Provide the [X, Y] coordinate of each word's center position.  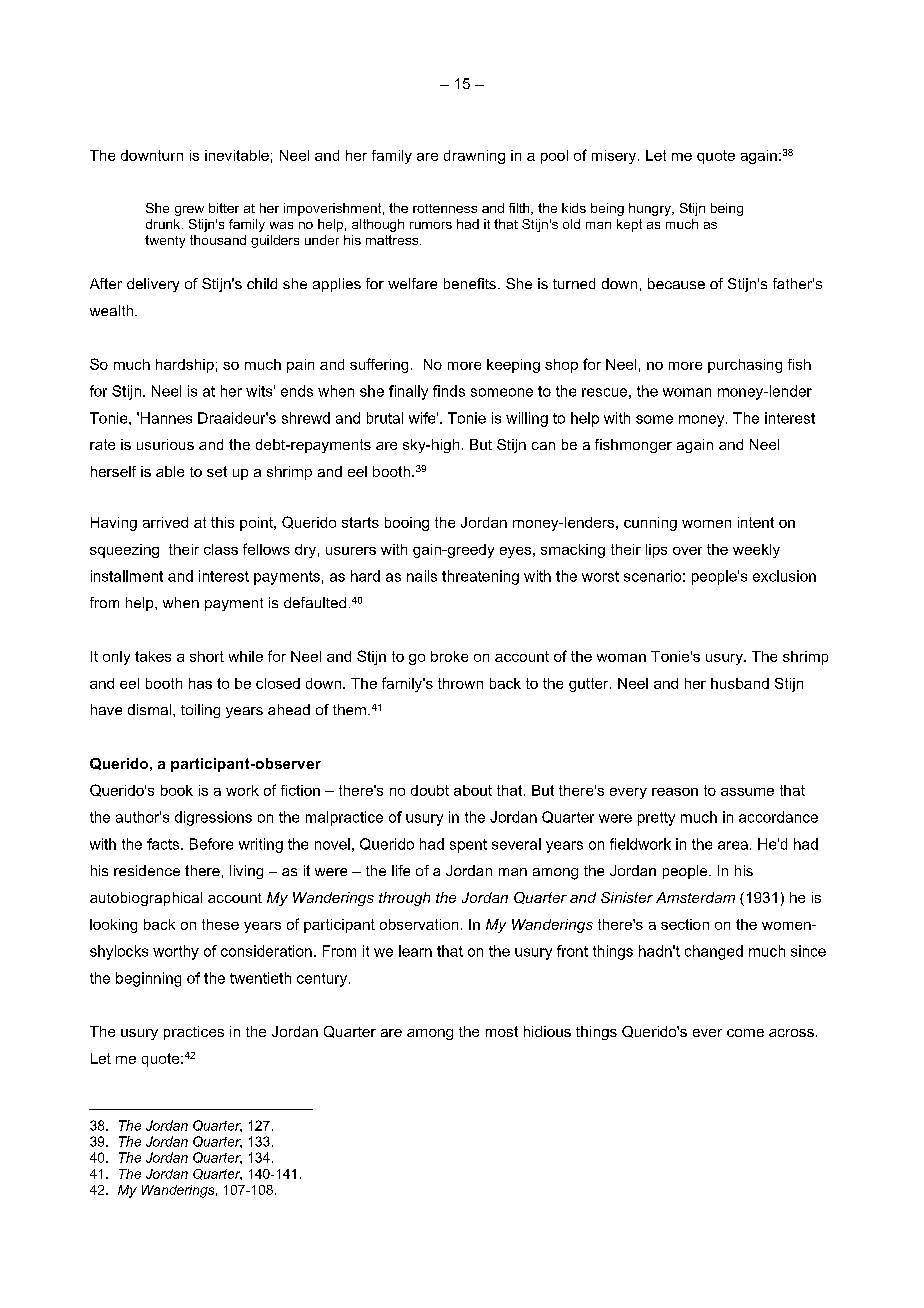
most [502, 1031]
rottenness [445, 208]
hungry [651, 209]
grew [189, 211]
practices [194, 1033]
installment [127, 576]
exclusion [784, 576]
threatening [480, 577]
